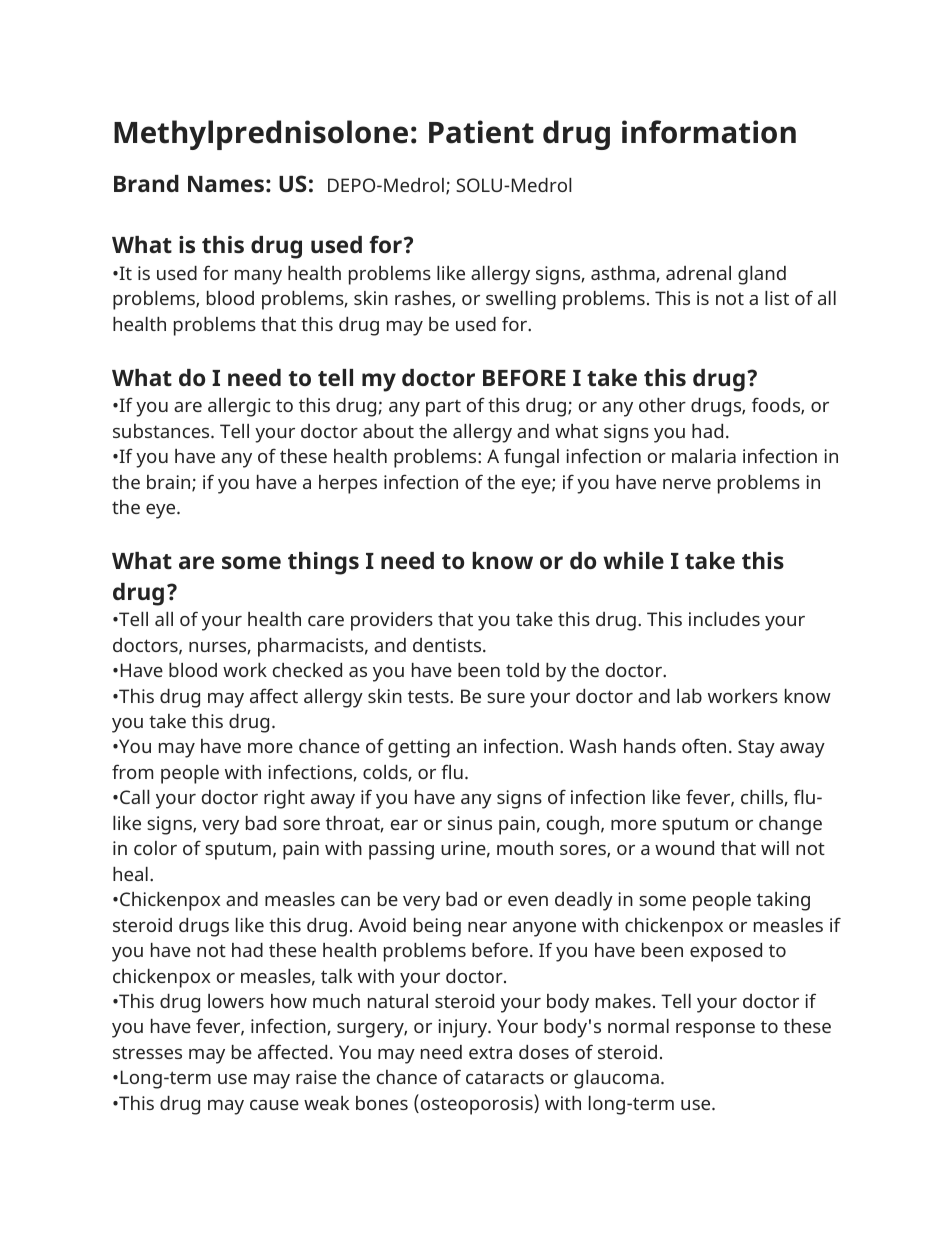 This image has height=1233, width=952. I want to click on stresses, so click(147, 1052).
